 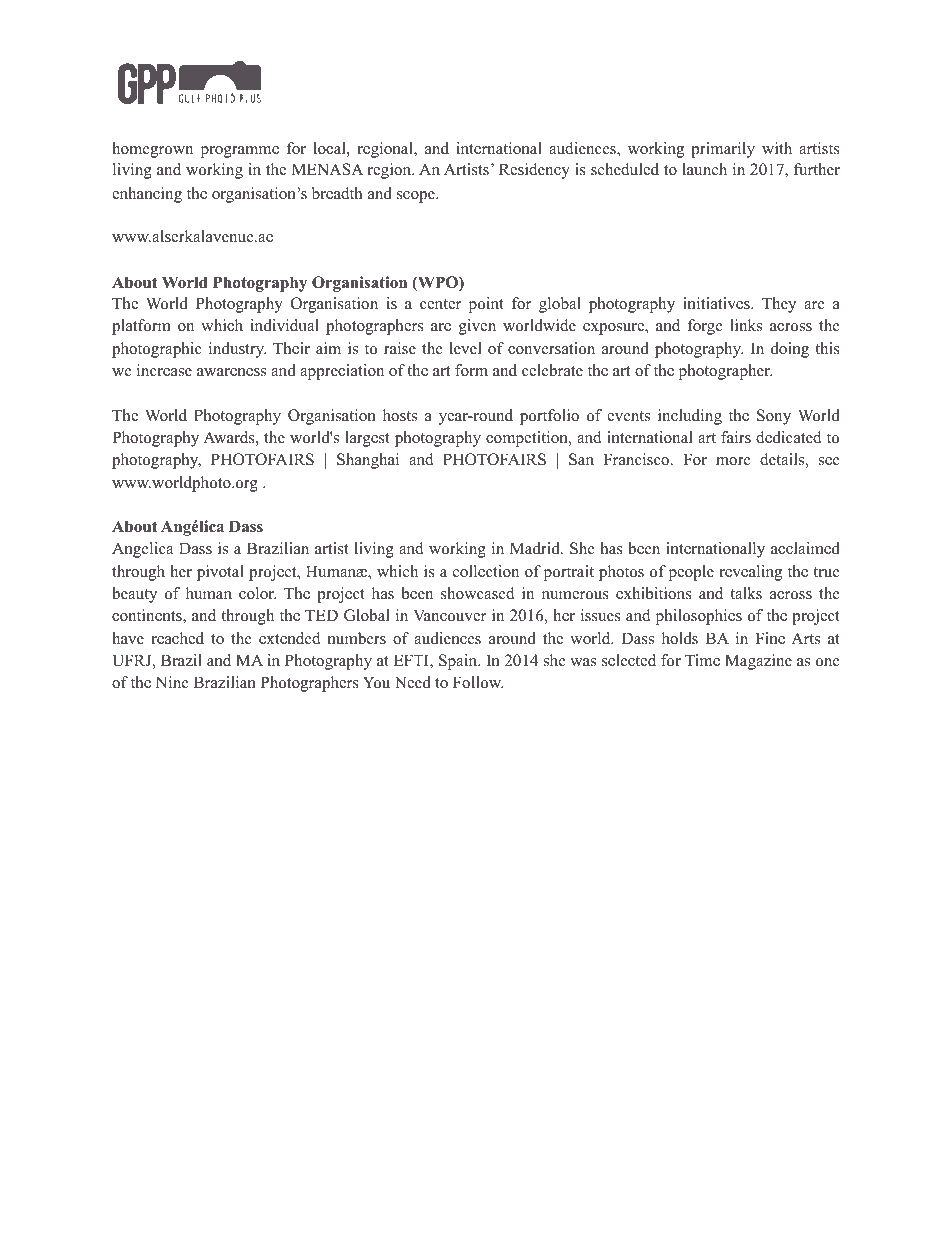 What do you see at coordinates (723, 150) in the image?
I see `primarily` at bounding box center [723, 150].
